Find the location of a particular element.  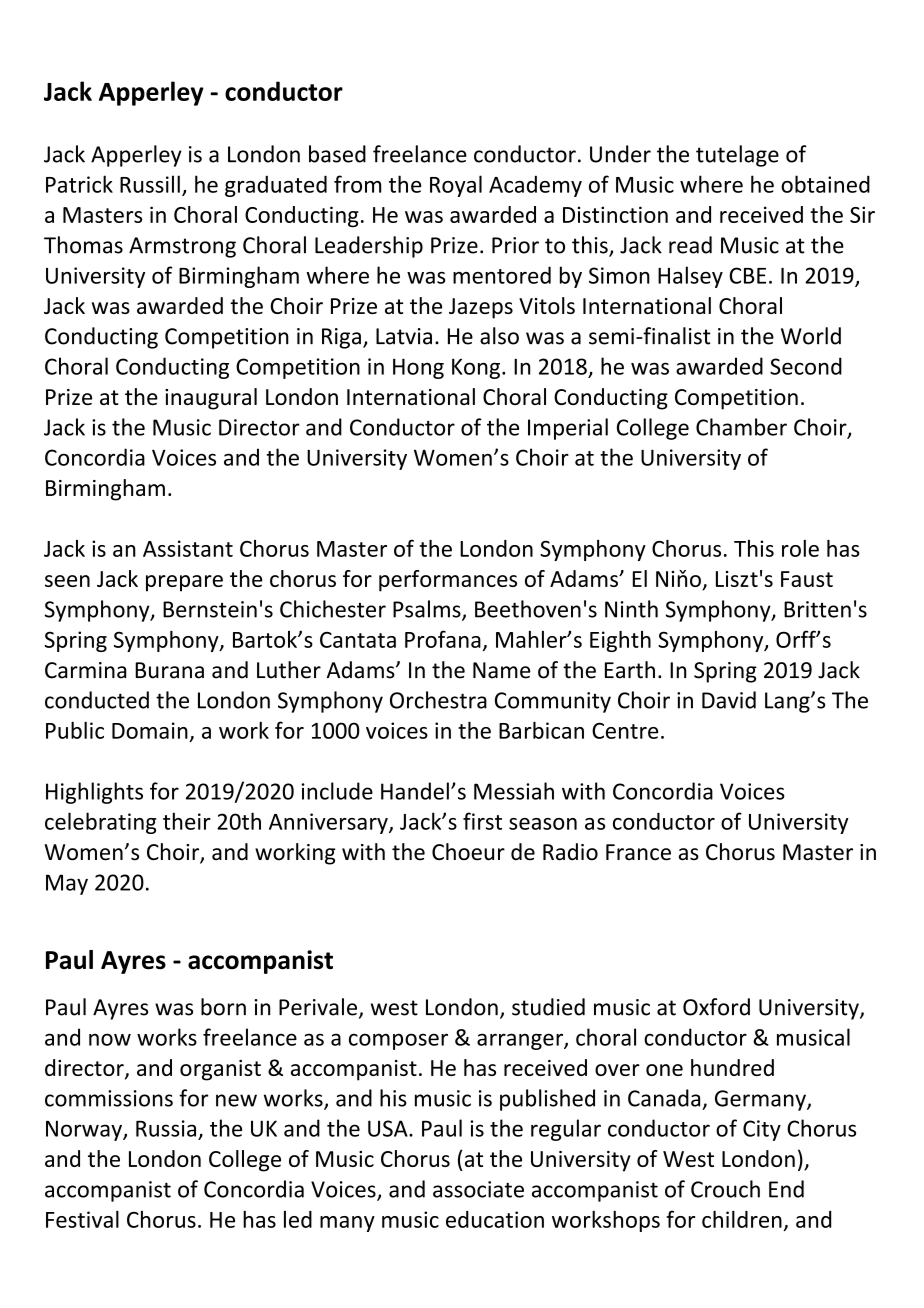

Name is located at coordinates (501, 670).
